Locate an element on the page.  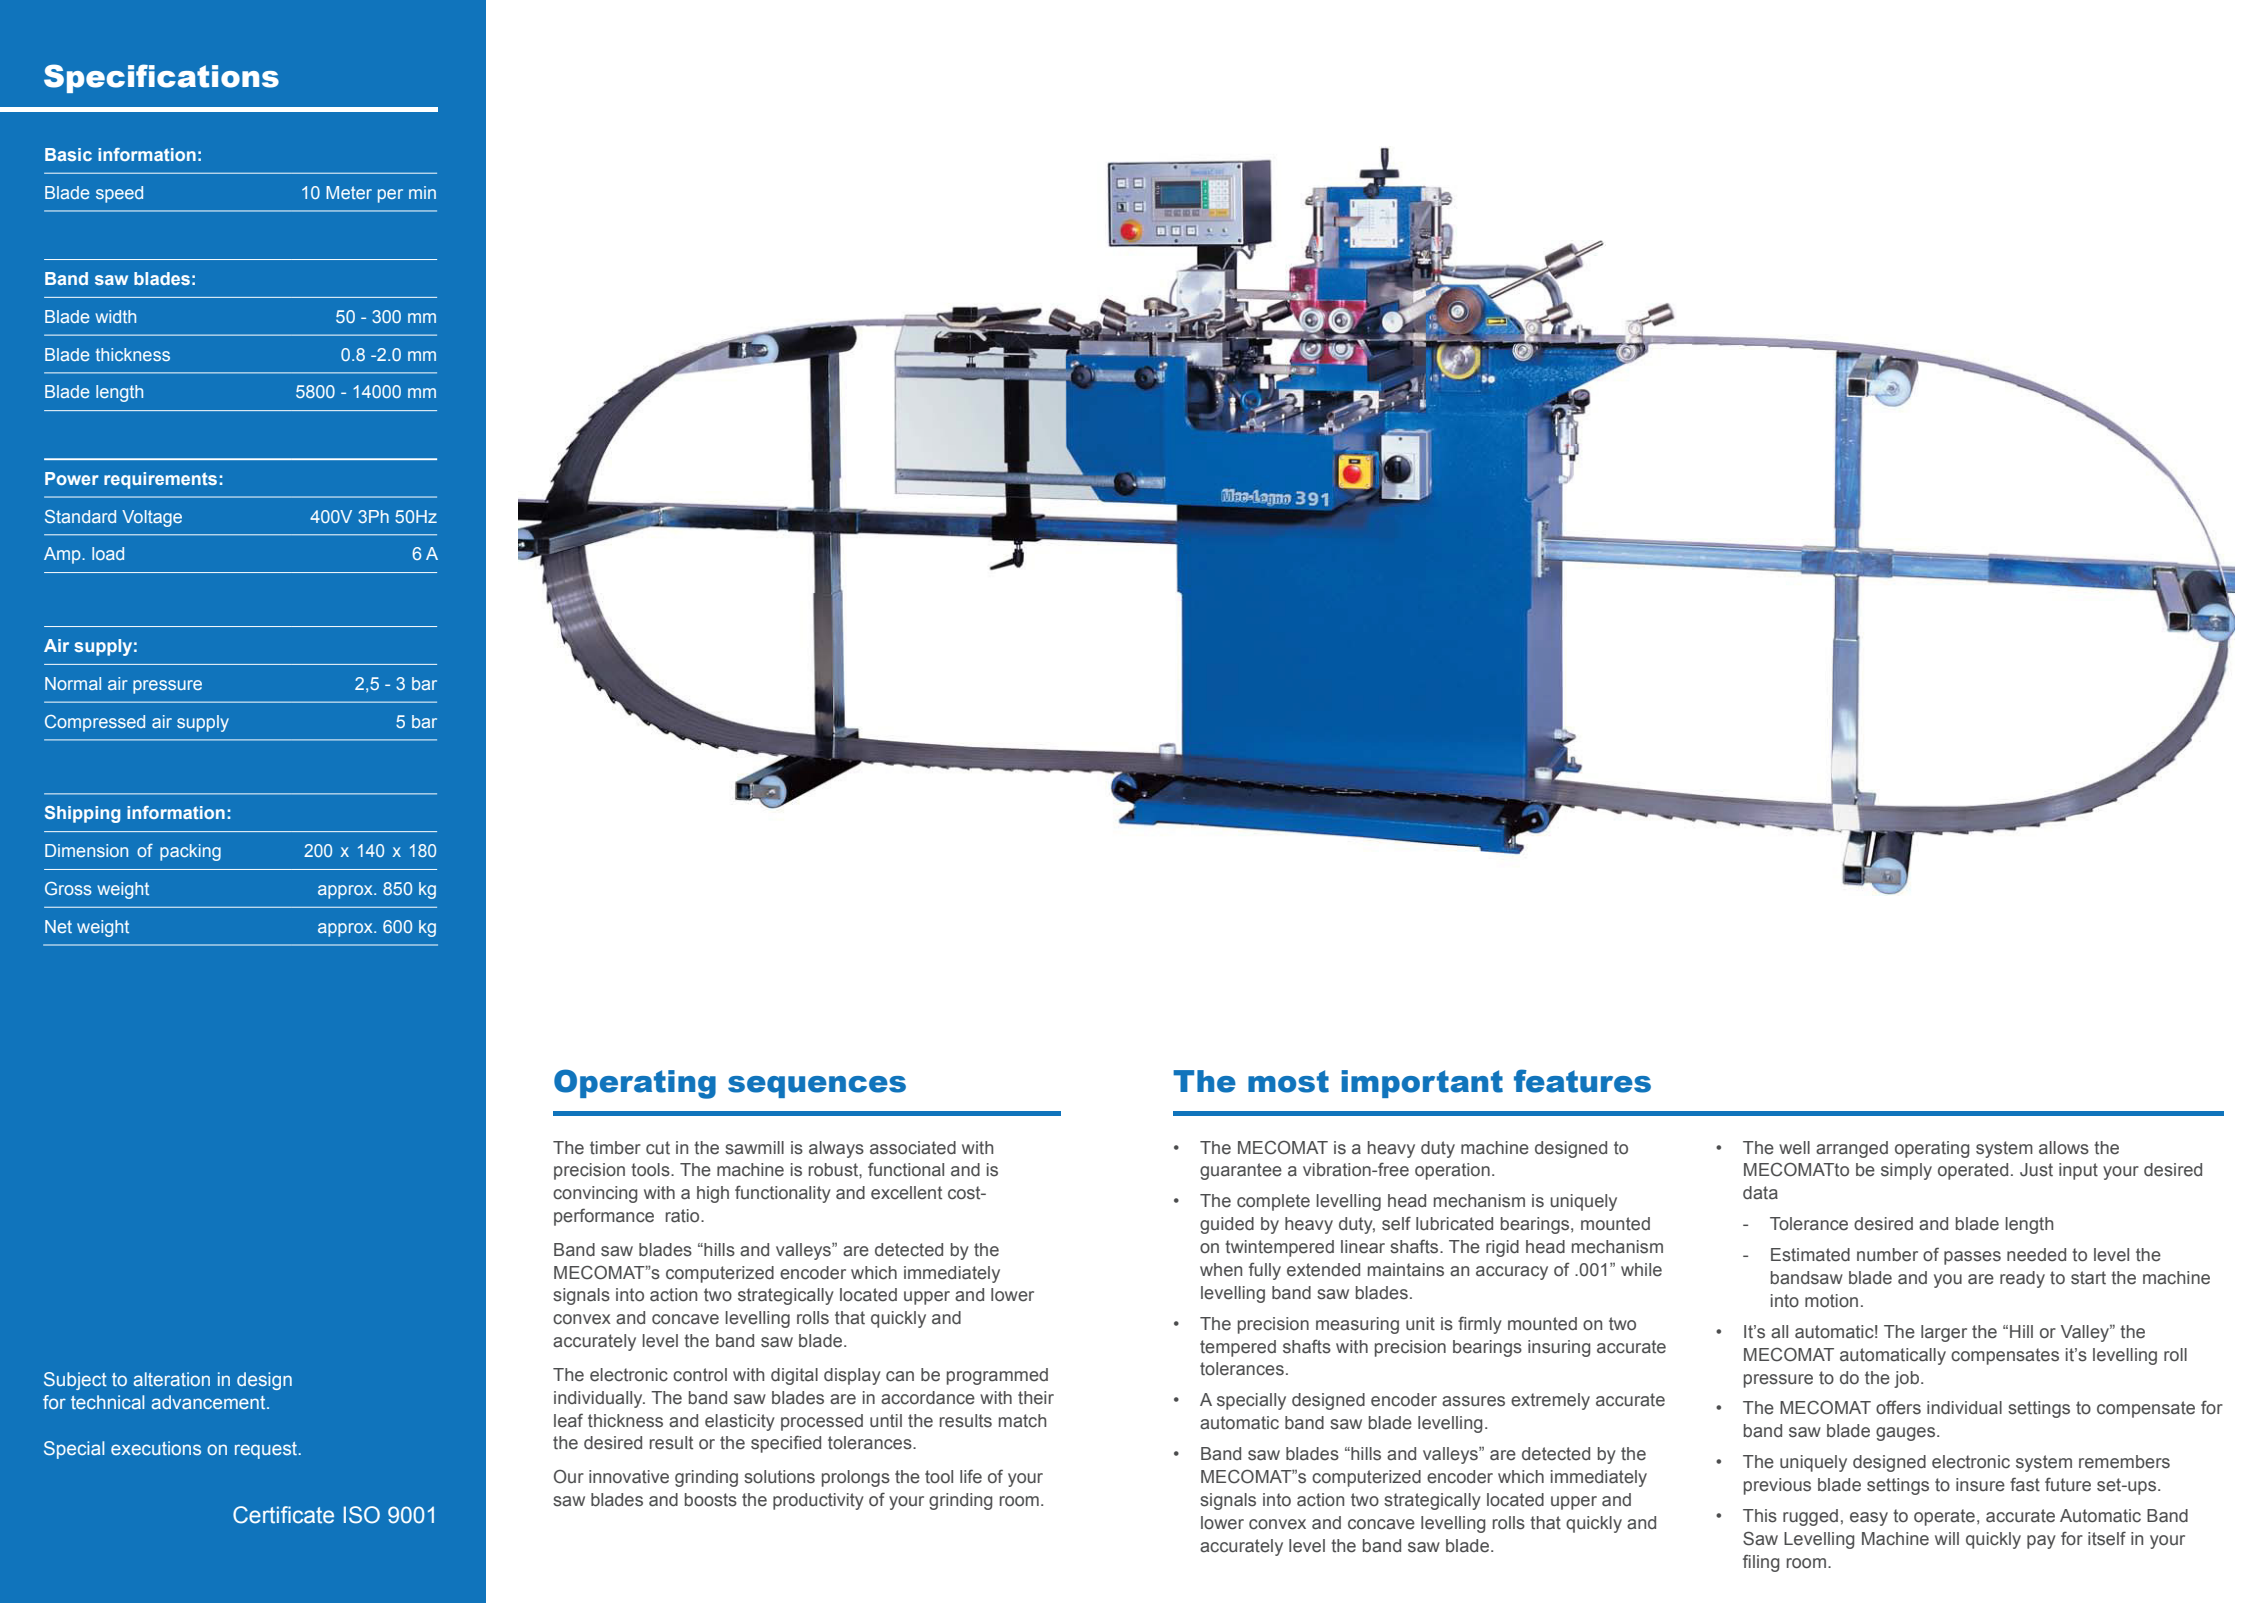
packing is located at coordinates (190, 852).
